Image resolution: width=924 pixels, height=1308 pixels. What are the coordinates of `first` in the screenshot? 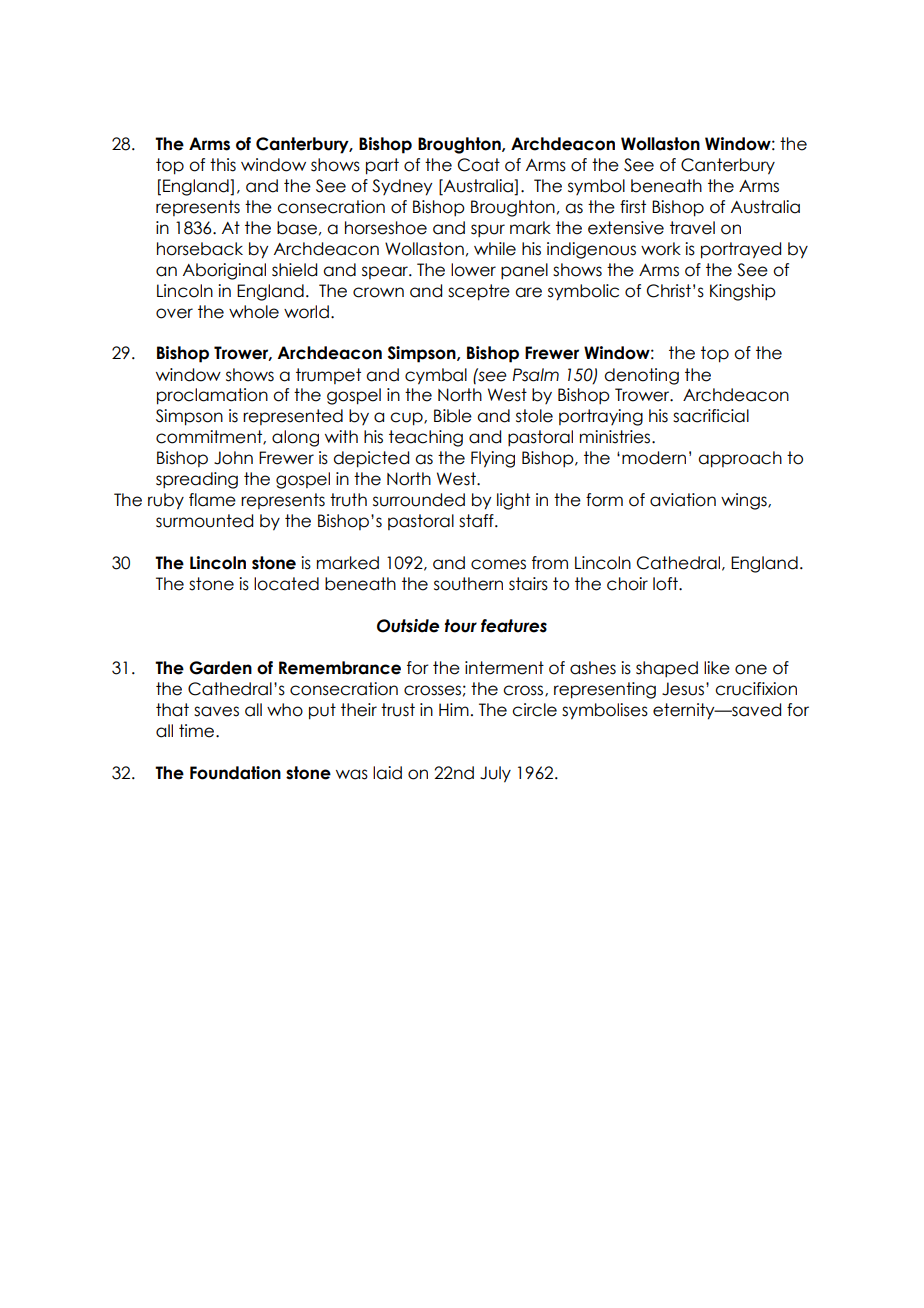 It's located at (633, 207).
